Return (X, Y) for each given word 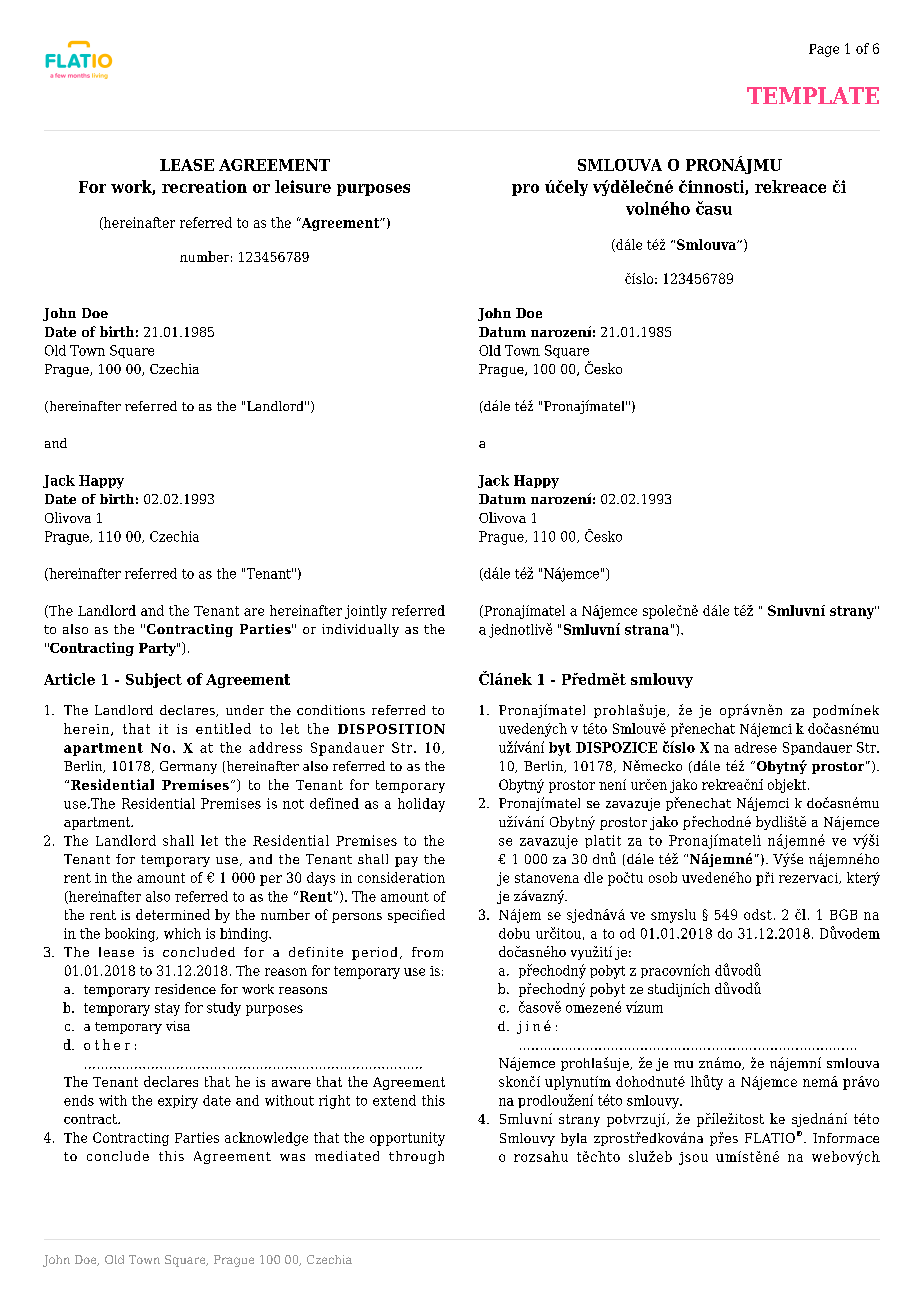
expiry (178, 1102)
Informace (846, 1138)
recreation (204, 186)
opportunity (407, 1139)
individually (360, 630)
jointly (366, 612)
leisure (303, 186)
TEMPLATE (813, 95)
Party (158, 649)
